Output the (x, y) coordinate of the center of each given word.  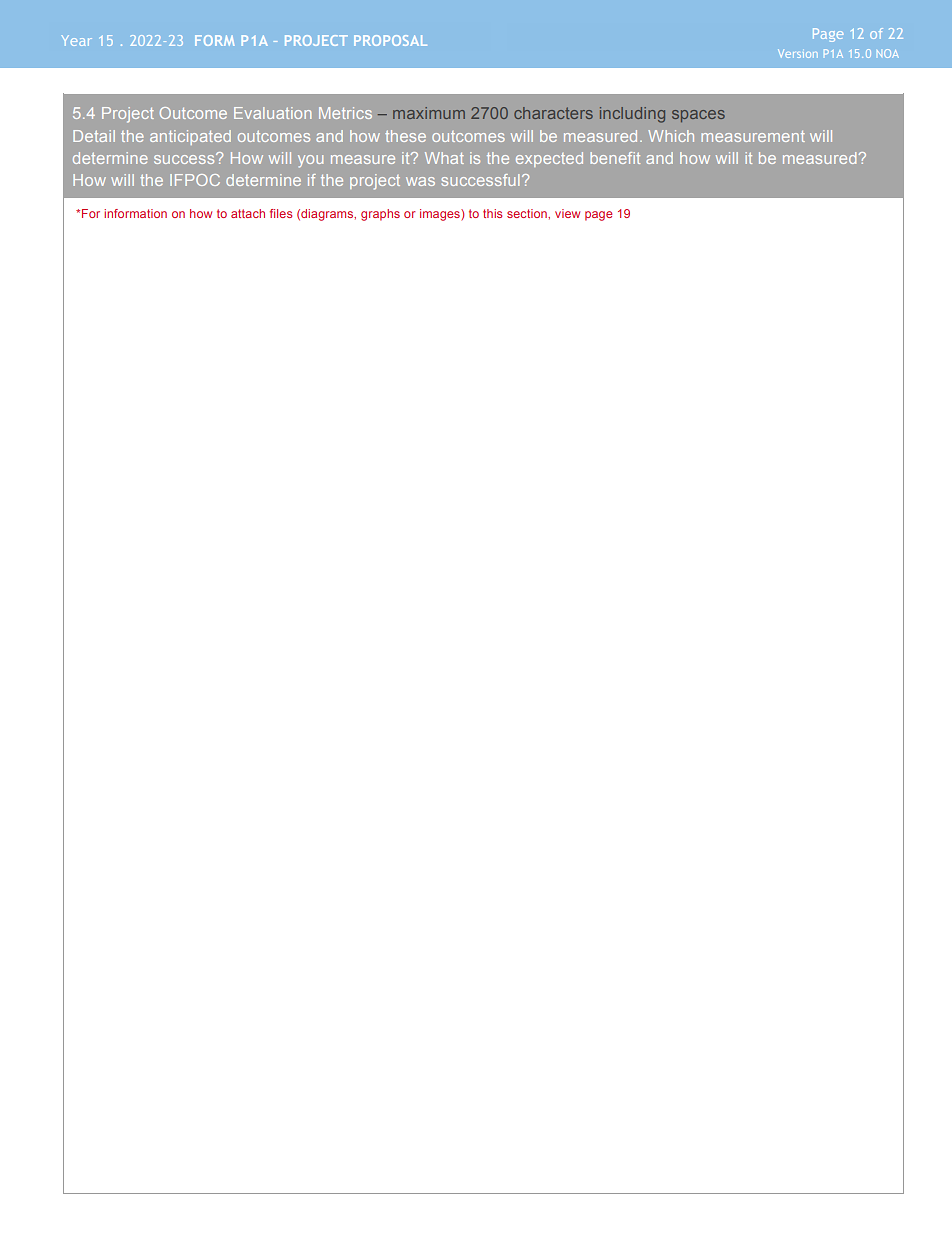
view (567, 213)
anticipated (190, 137)
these (405, 136)
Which (671, 136)
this (492, 213)
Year (76, 40)
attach (248, 213)
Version (798, 53)
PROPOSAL (390, 40)
